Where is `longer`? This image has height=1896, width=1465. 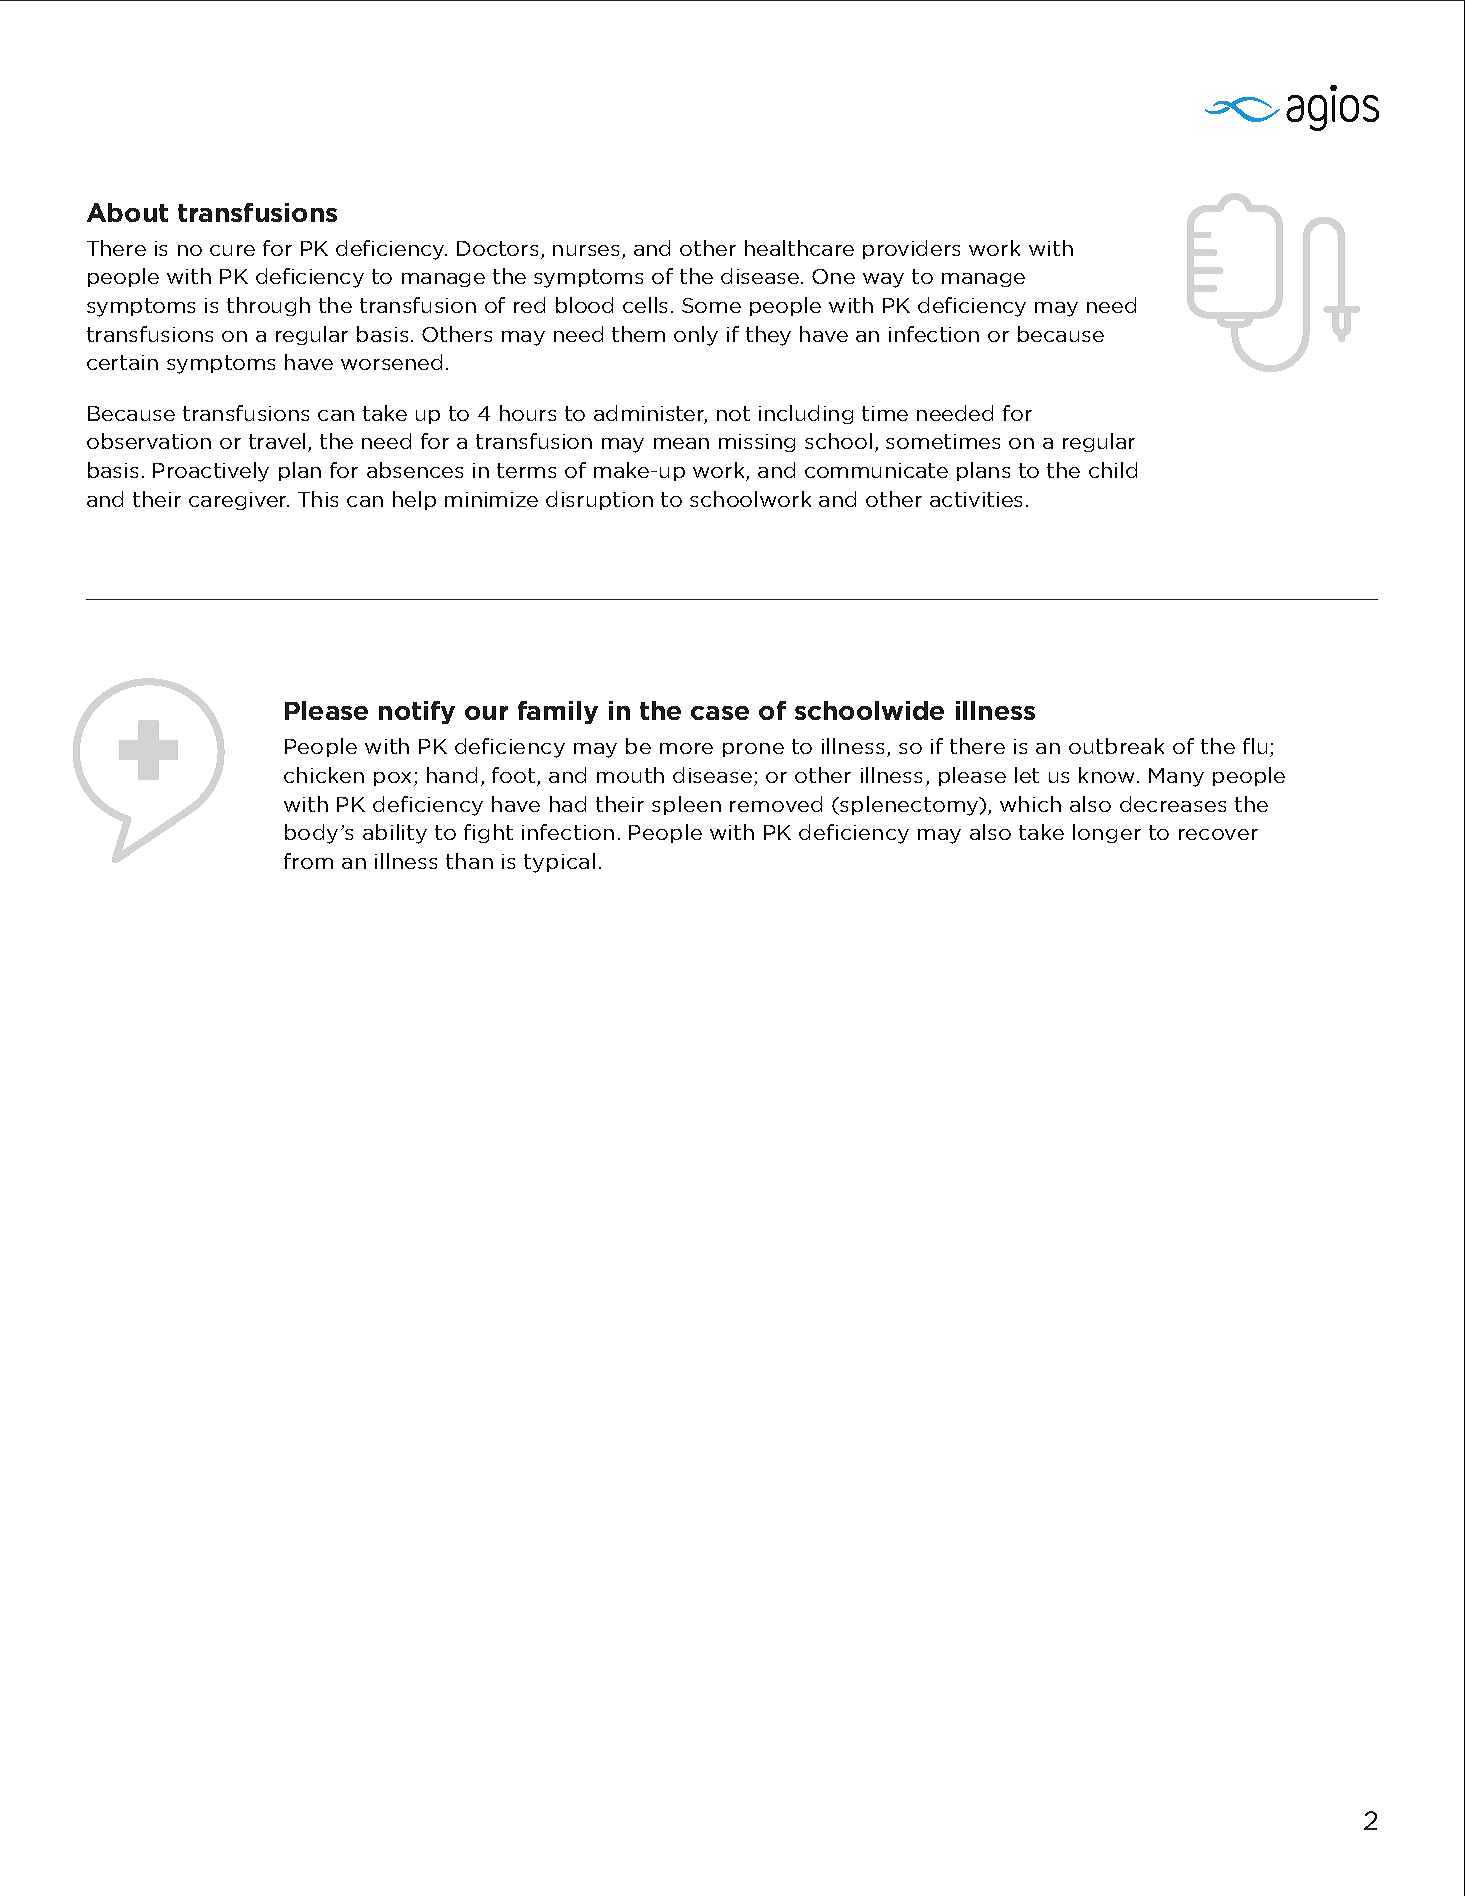 longer is located at coordinates (1107, 833).
